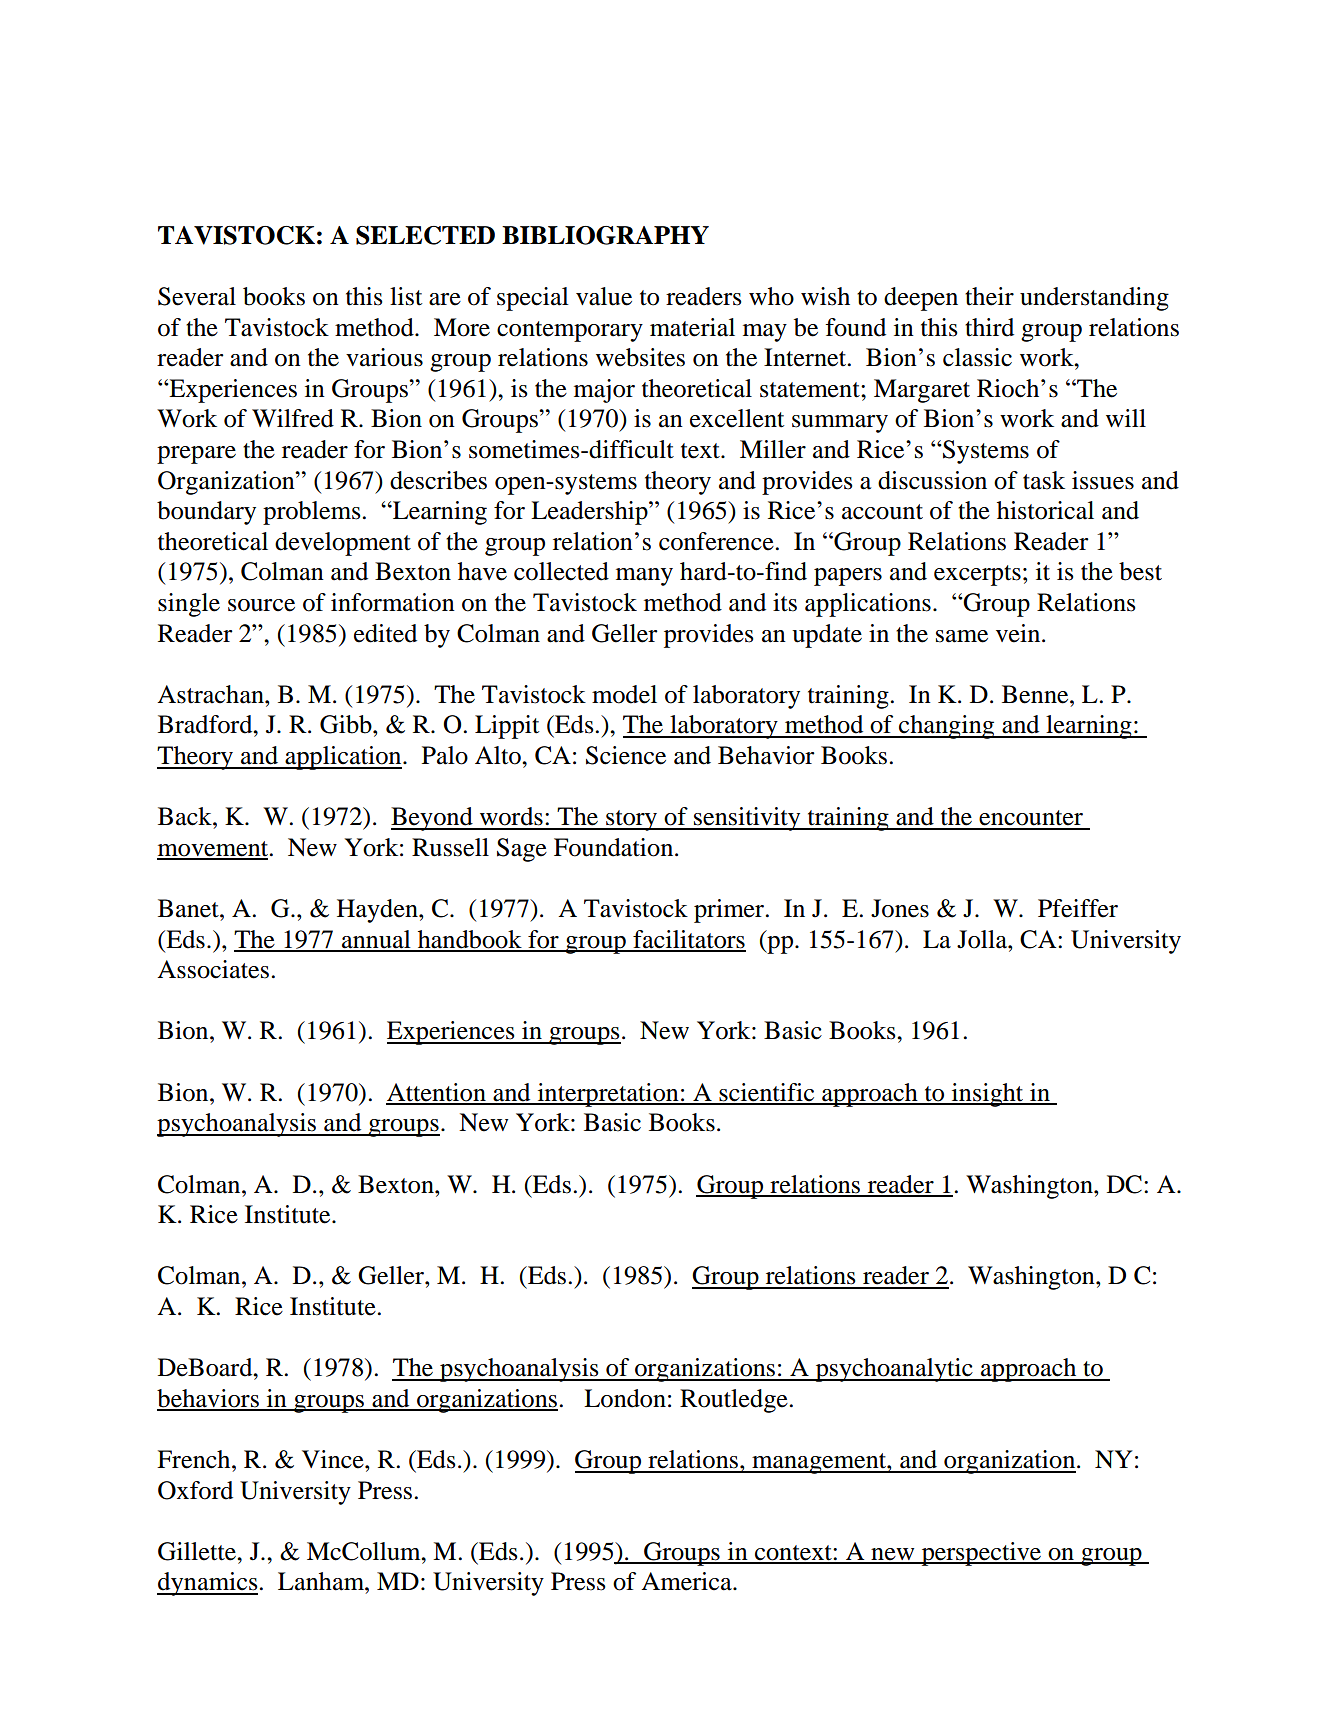 This document has height=1734, width=1340. I want to click on Several, so click(197, 296).
